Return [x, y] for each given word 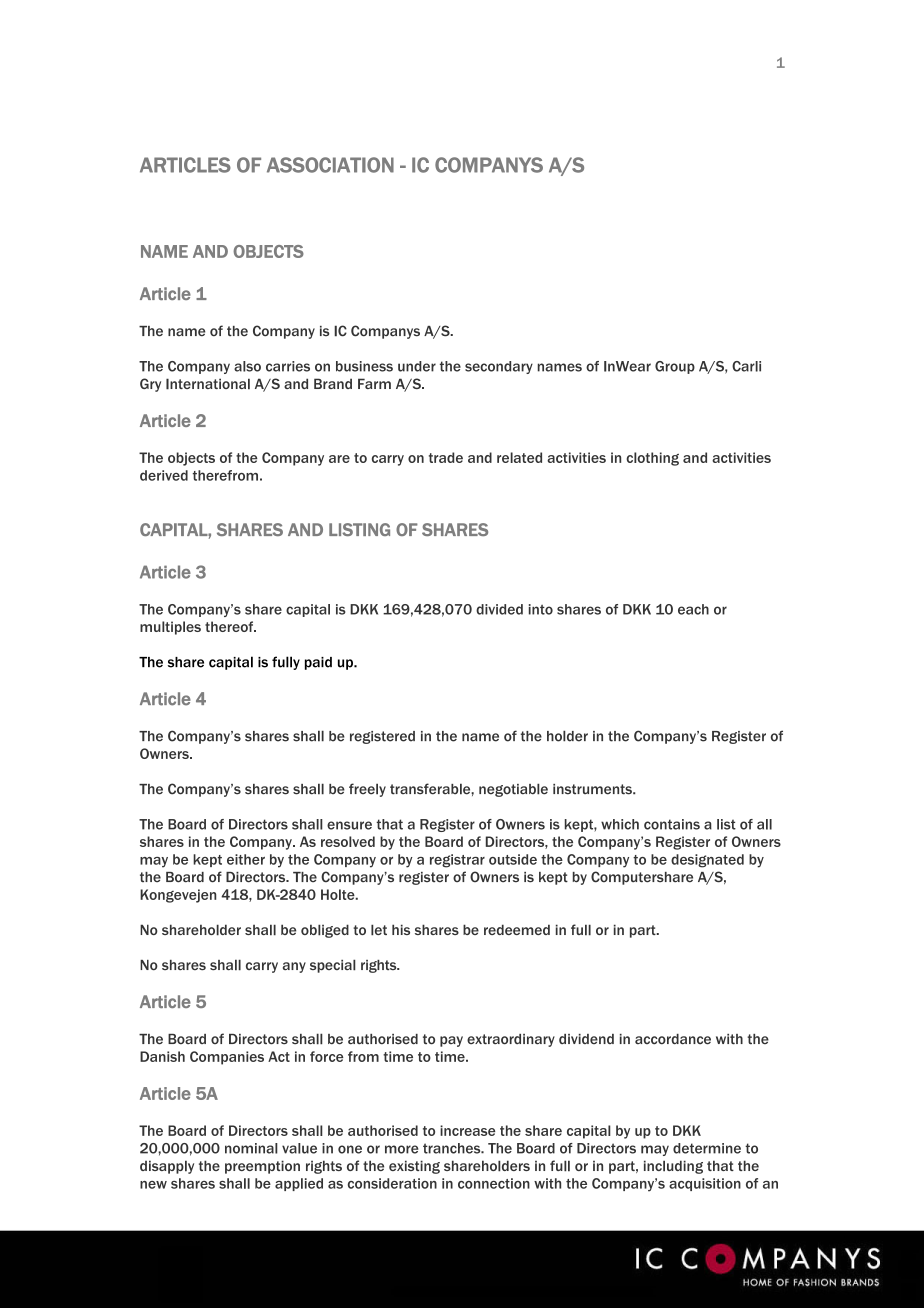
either [246, 859]
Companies [227, 1058]
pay [451, 1041]
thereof [230, 626]
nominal [251, 1148]
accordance [673, 1039]
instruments [593, 789]
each [693, 609]
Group [675, 367]
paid [318, 663]
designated [707, 861]
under [417, 366]
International [208, 384]
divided [499, 609]
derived [164, 475]
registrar [457, 861]
